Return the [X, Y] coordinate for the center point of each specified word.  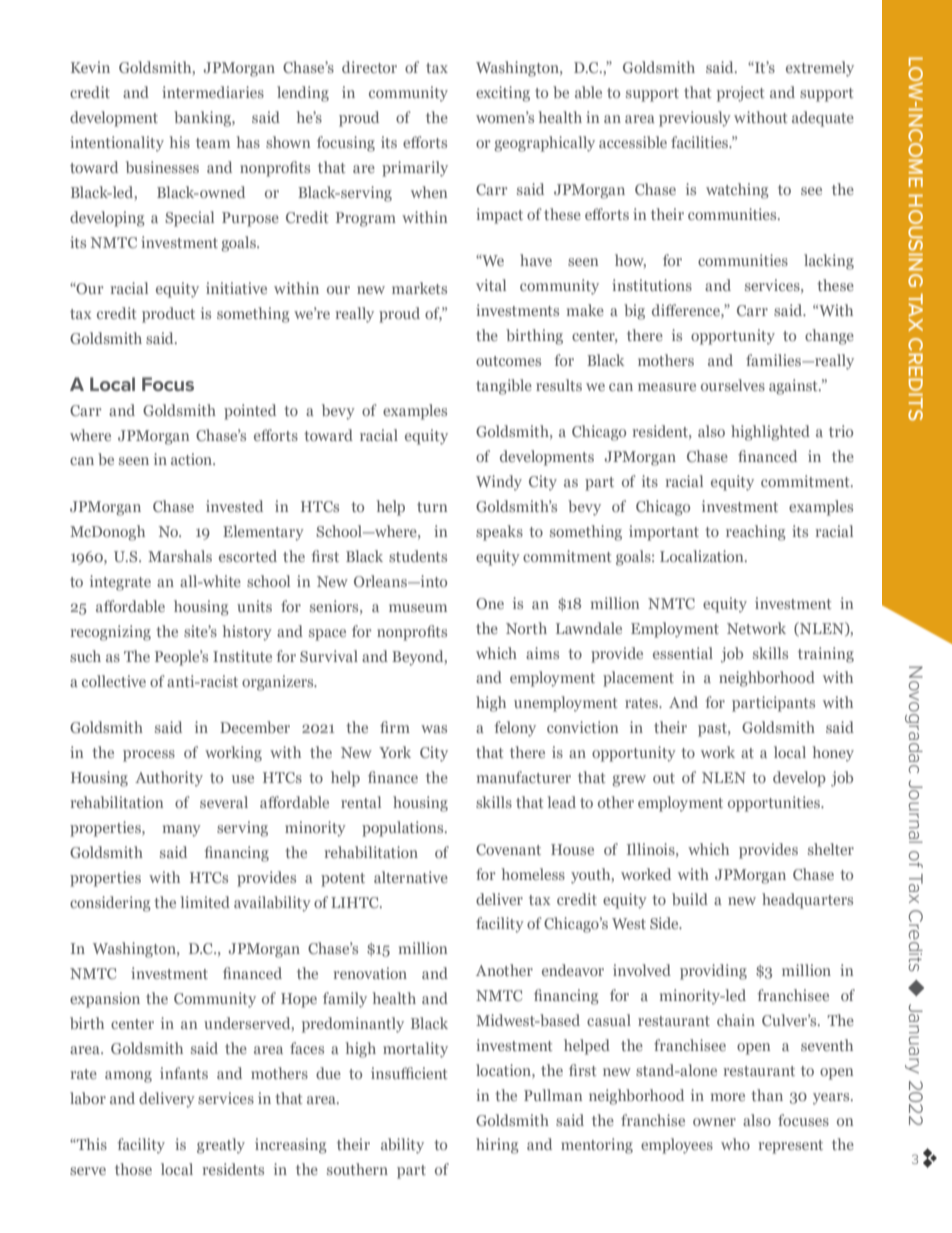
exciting [503, 94]
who [735, 1144]
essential [683, 653]
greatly [221, 1146]
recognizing [110, 633]
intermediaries [213, 92]
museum [418, 608]
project [741, 94]
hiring [497, 1146]
